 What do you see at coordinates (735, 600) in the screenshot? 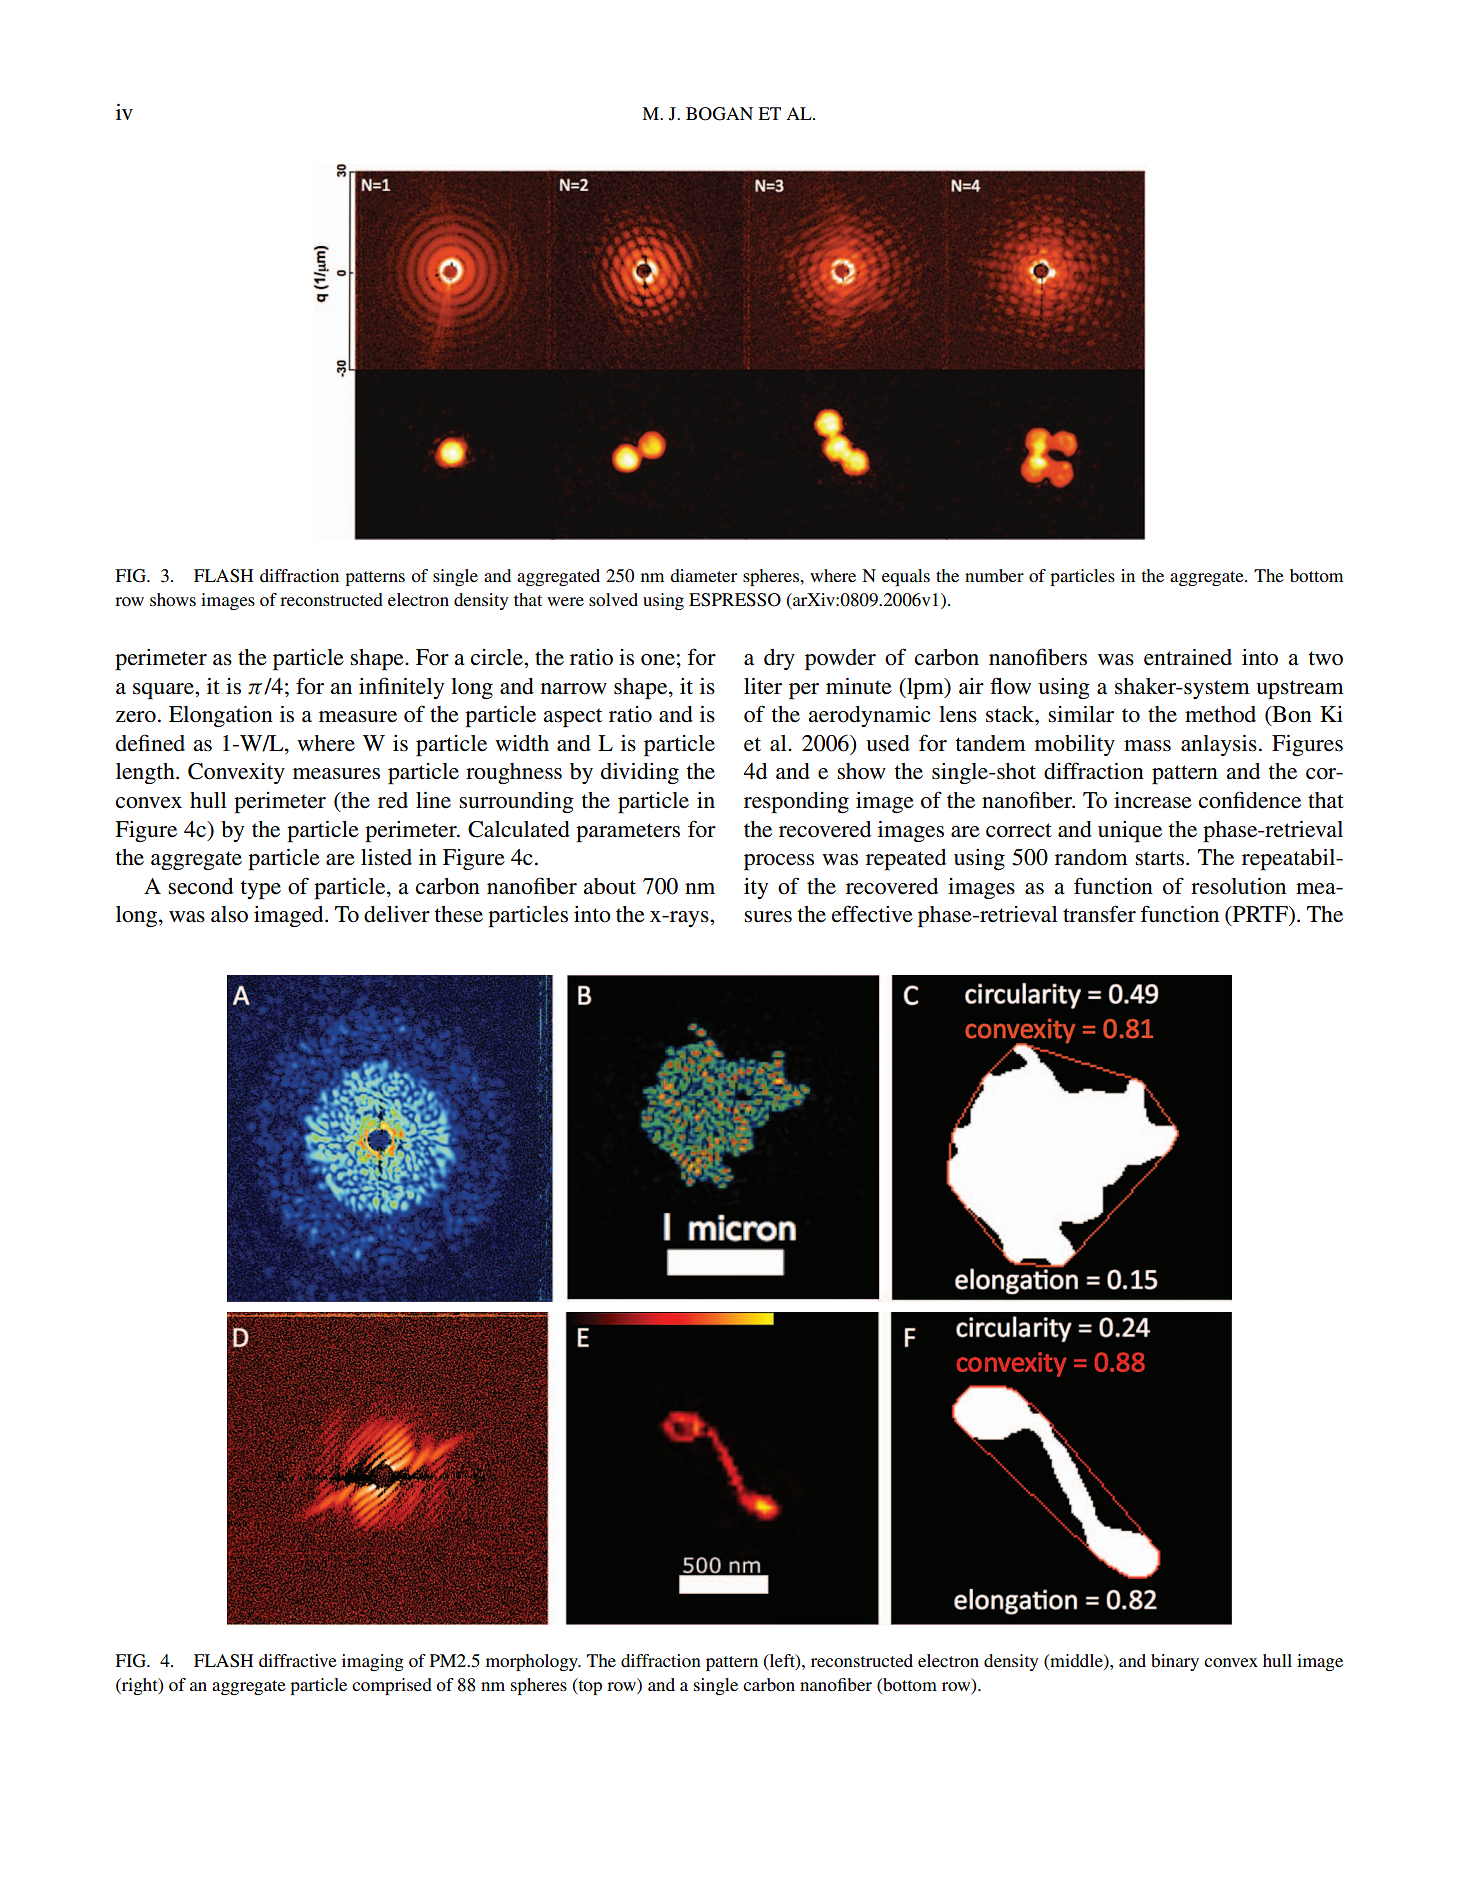
I see `ESPRESSO` at bounding box center [735, 600].
